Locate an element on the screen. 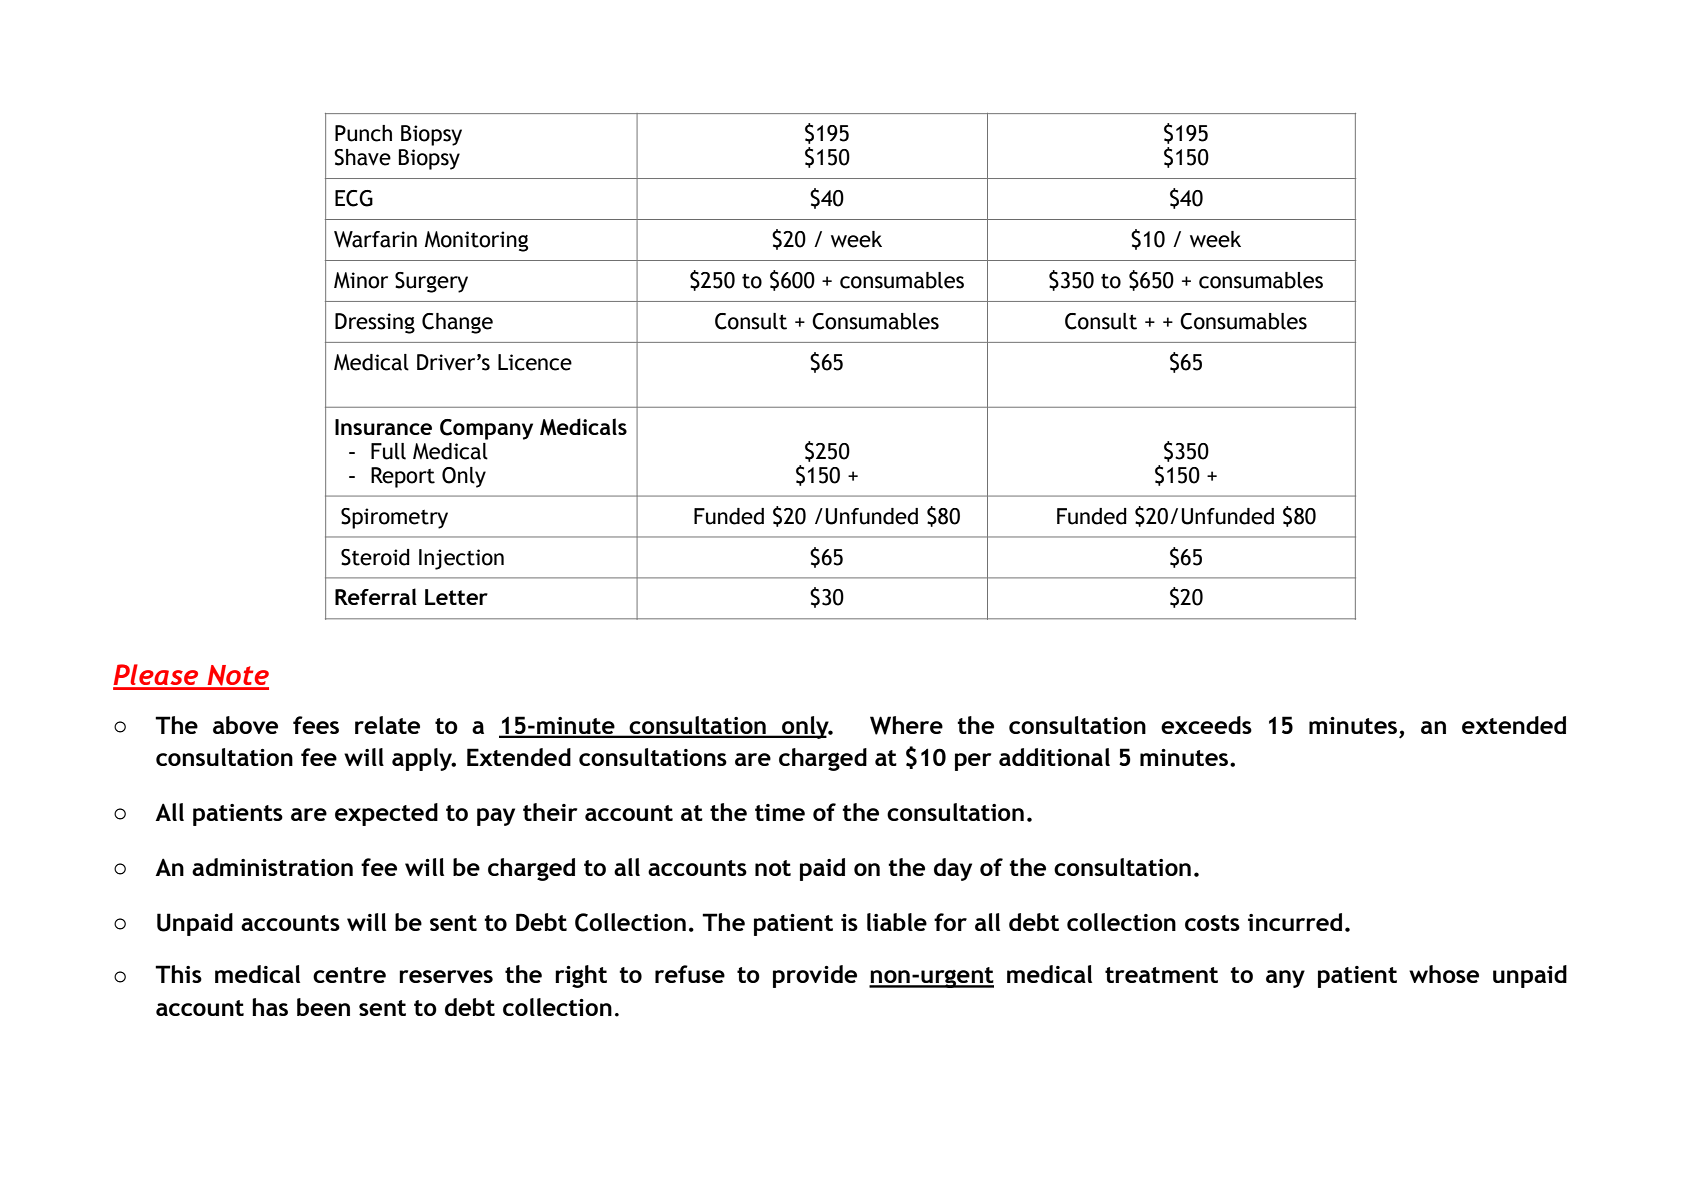 This screenshot has height=1188, width=1681. exceeds is located at coordinates (1206, 725).
